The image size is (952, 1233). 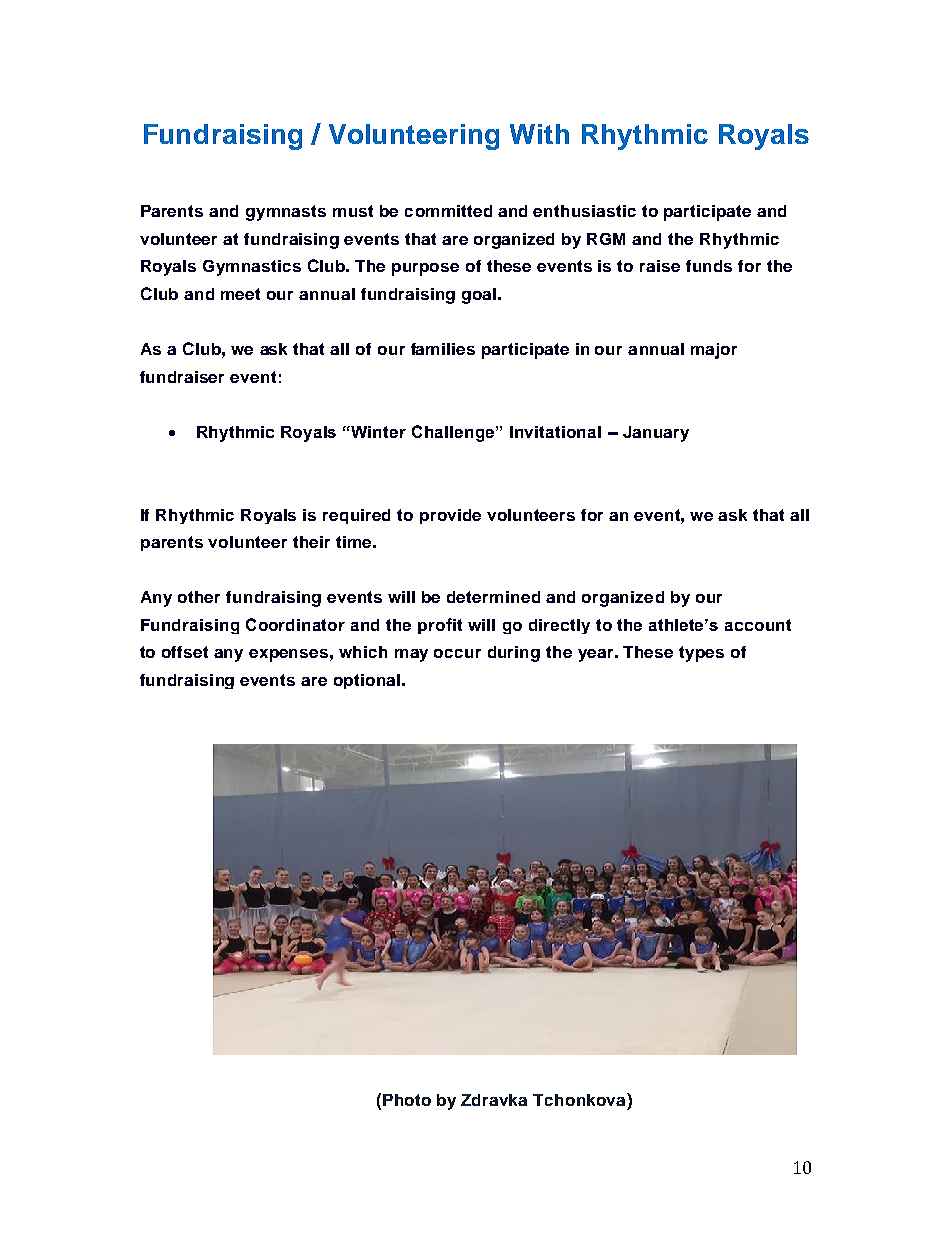 I want to click on meet, so click(x=240, y=294).
